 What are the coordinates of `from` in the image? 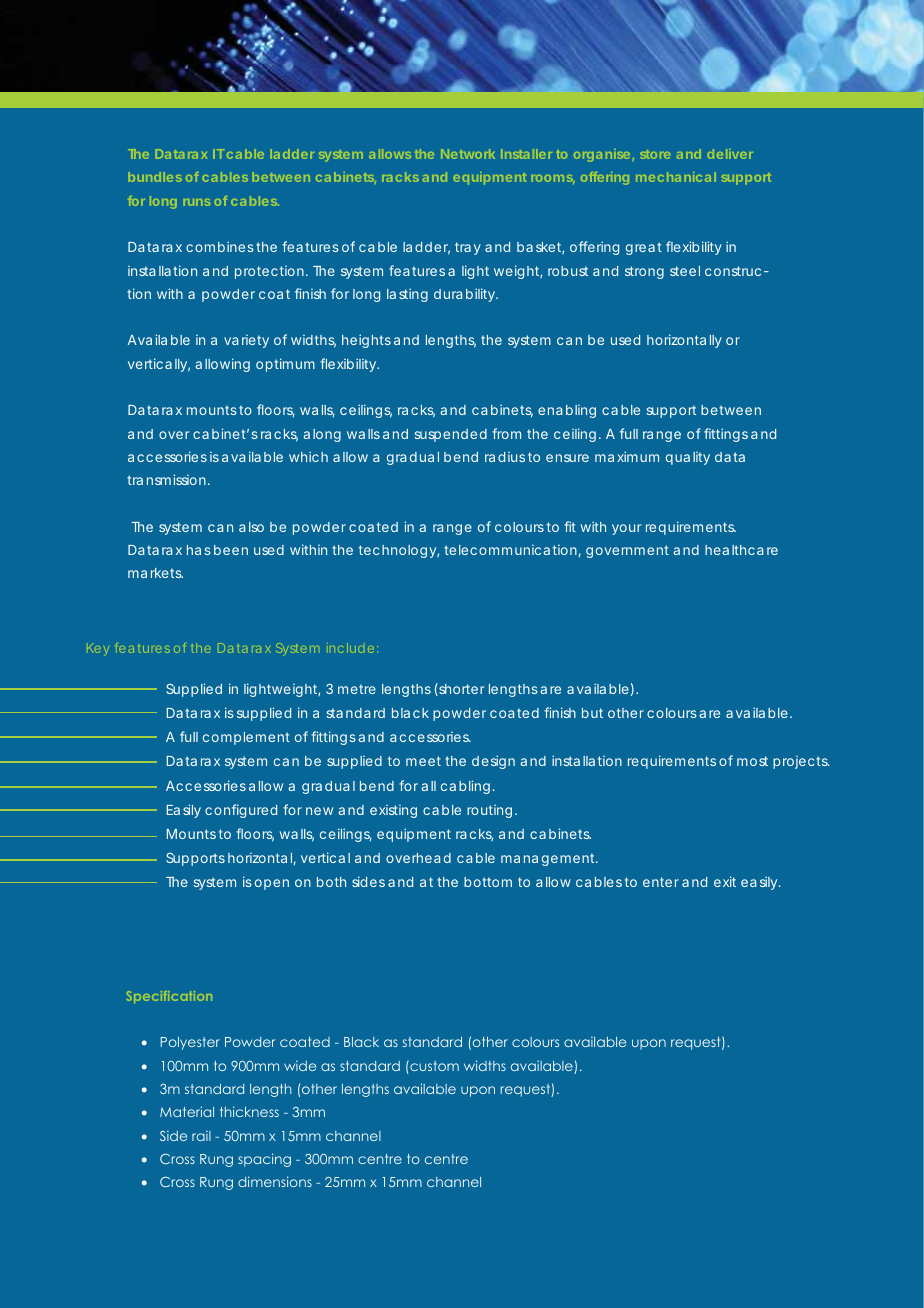 It's located at (506, 433).
